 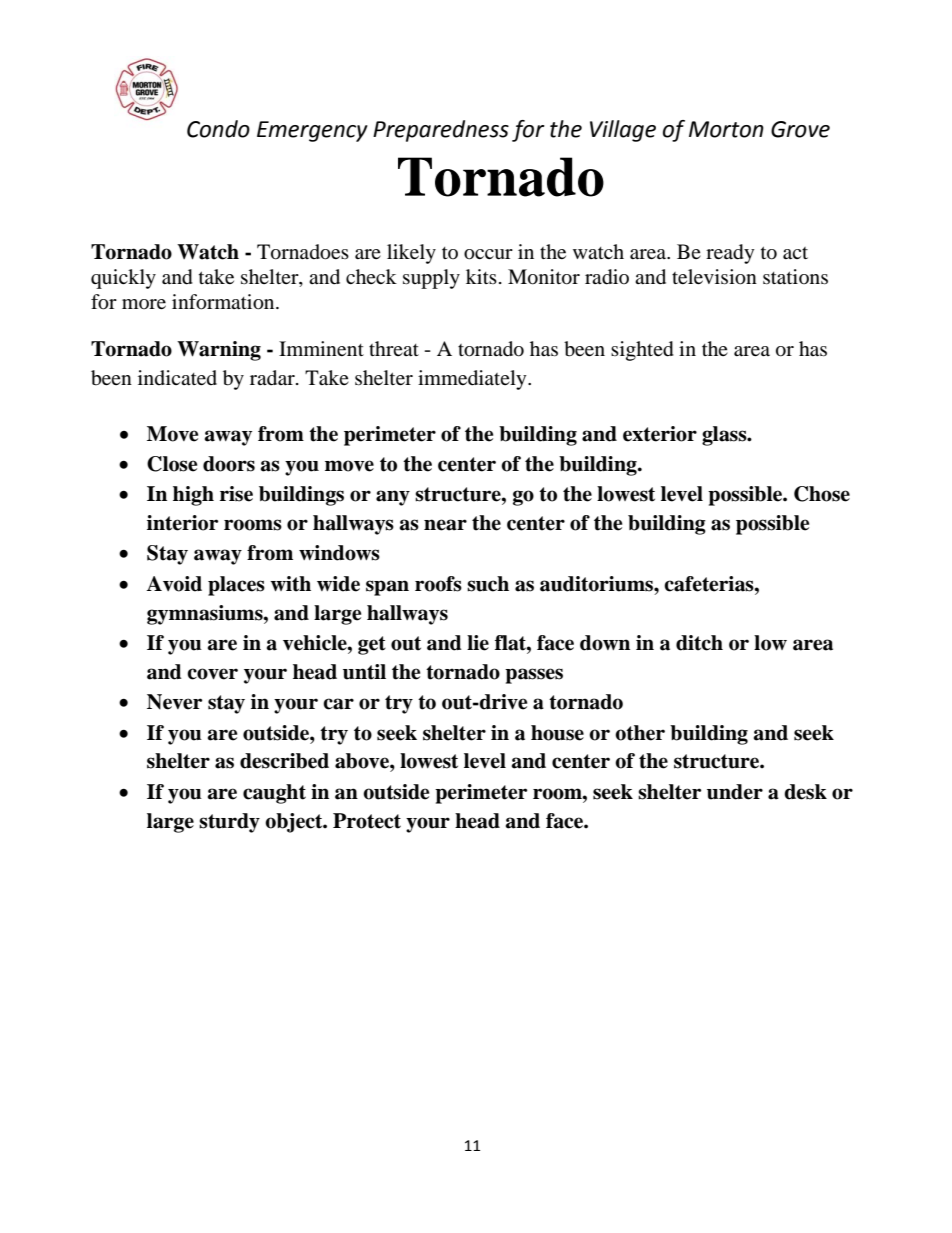 What do you see at coordinates (224, 302) in the screenshot?
I see `information` at bounding box center [224, 302].
